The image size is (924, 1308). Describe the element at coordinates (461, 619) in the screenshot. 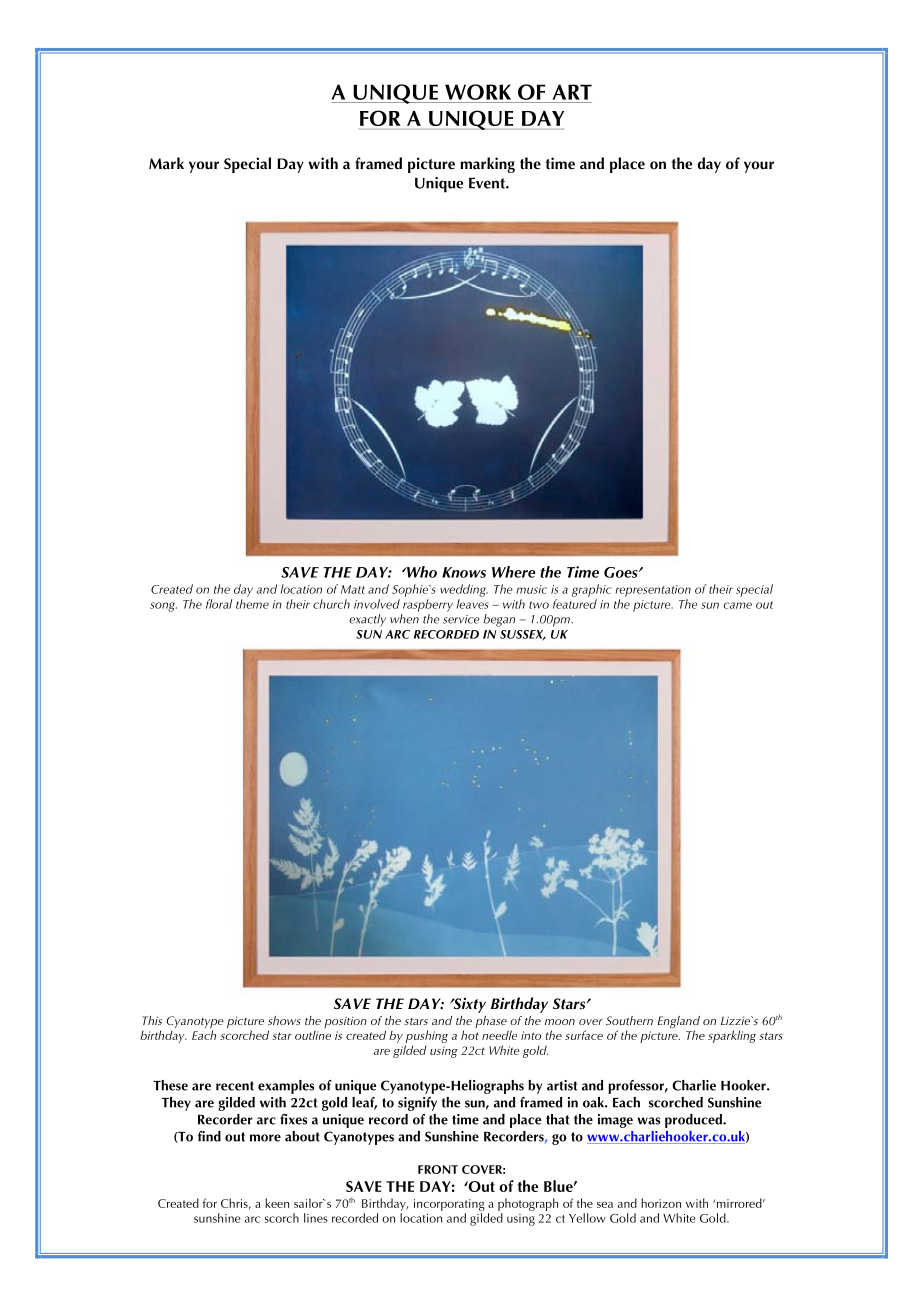

I see `service` at that location.
